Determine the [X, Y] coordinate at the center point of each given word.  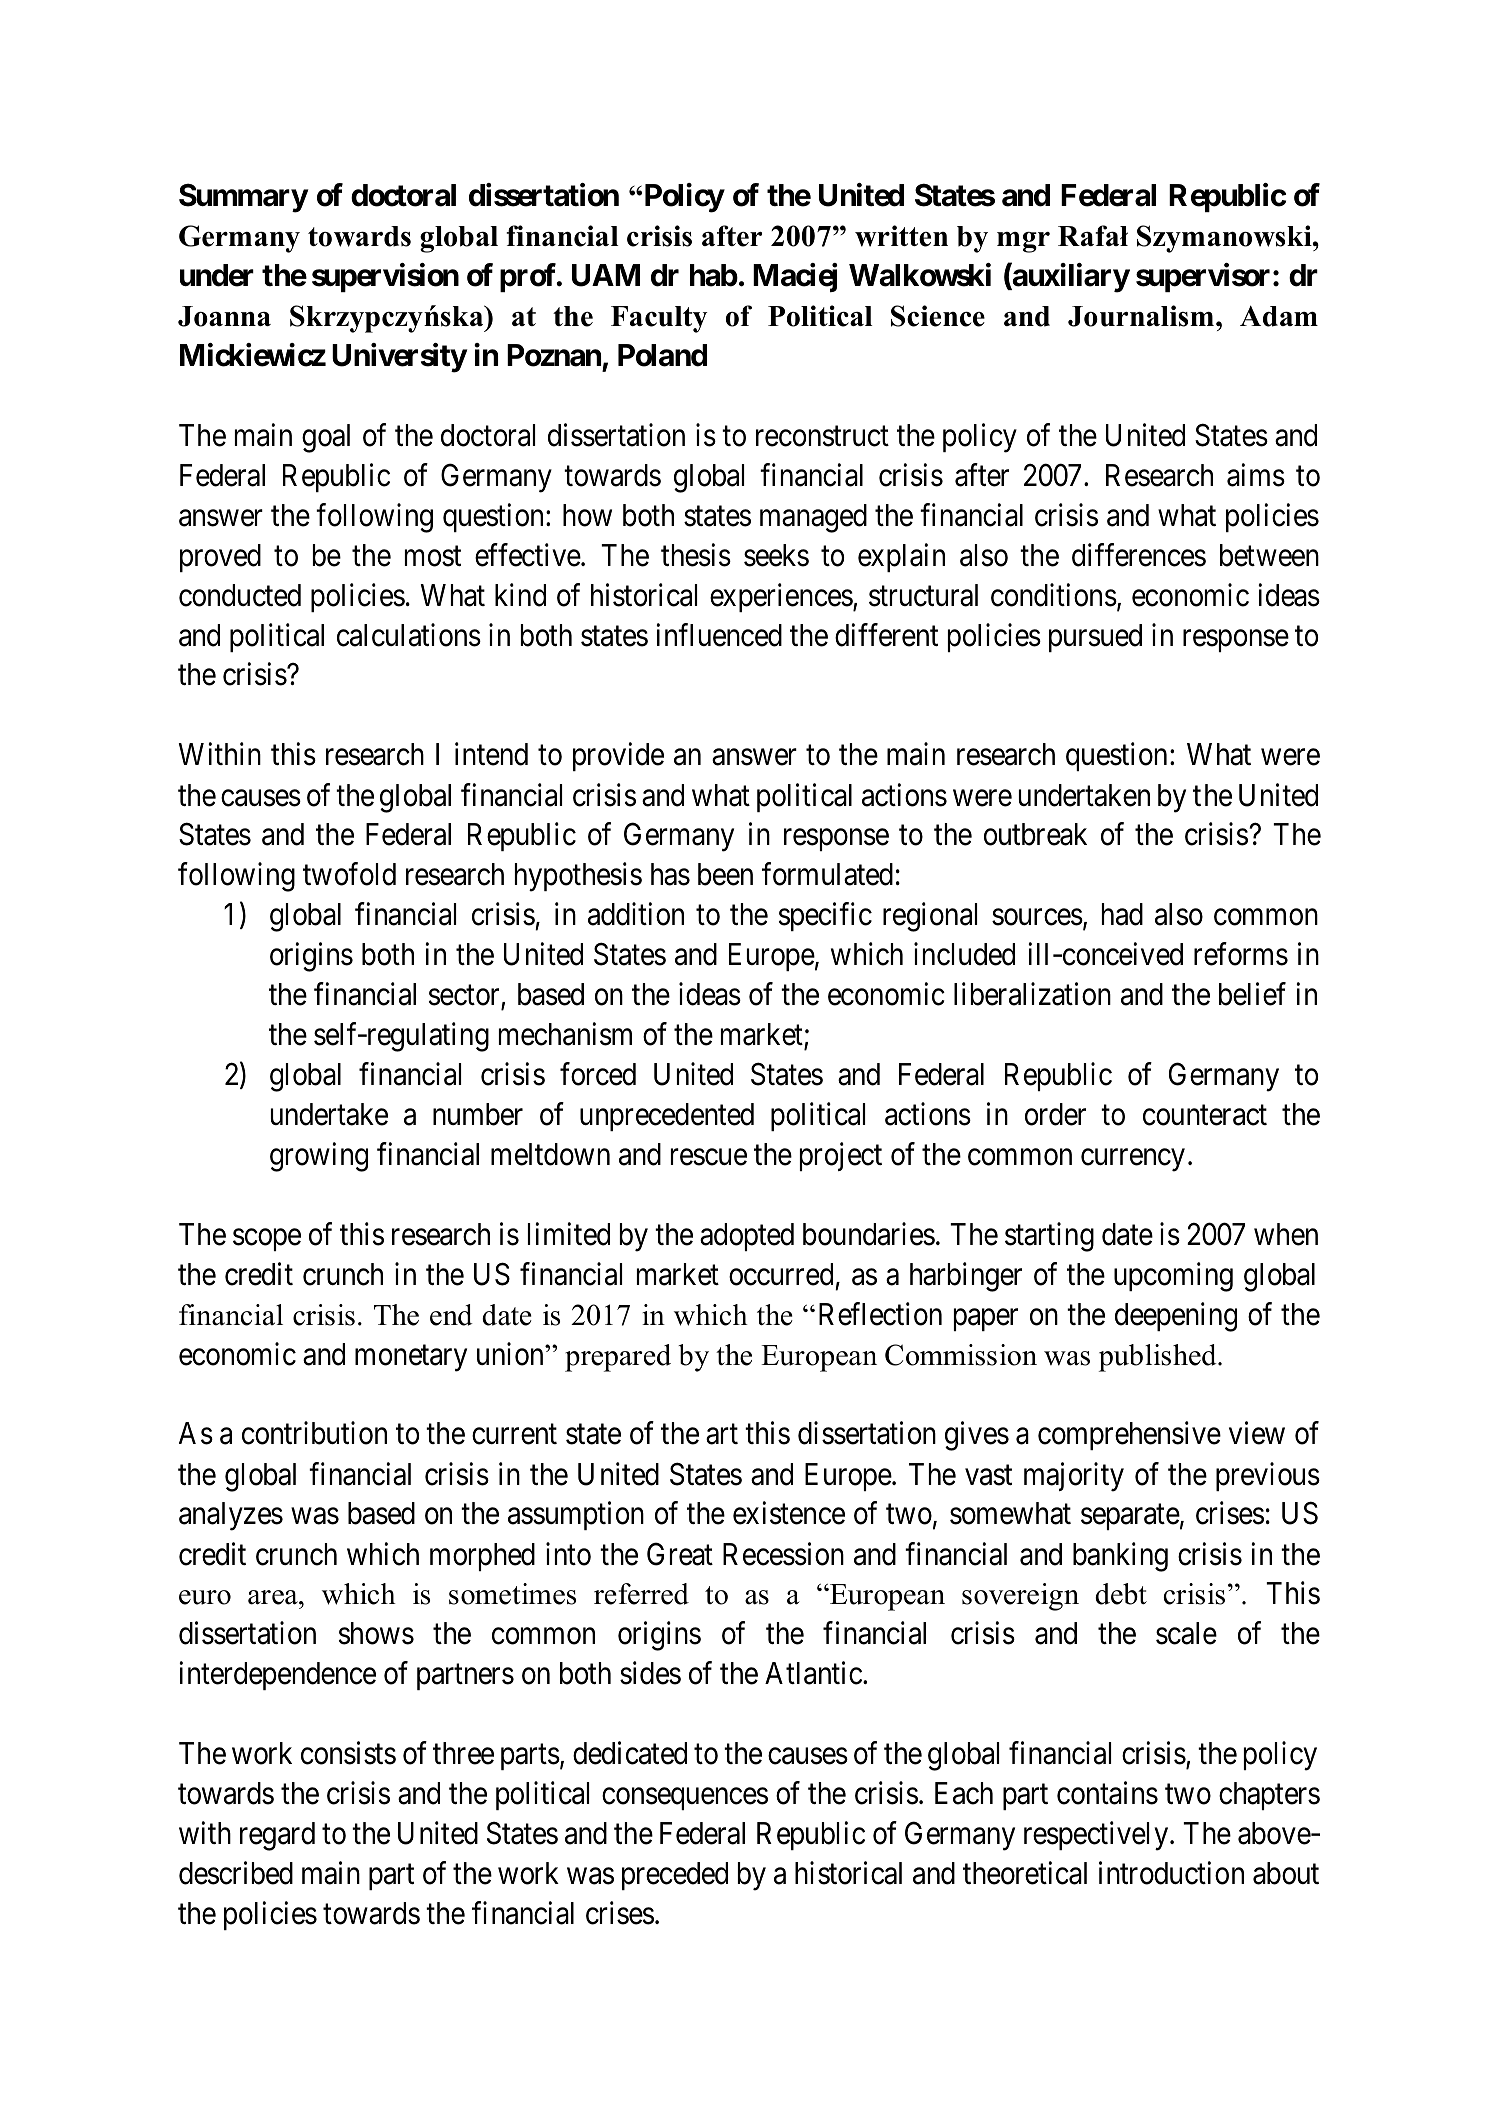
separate [1130, 1517]
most [433, 556]
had [1122, 914]
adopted [747, 1237]
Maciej [795, 277]
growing [319, 1157]
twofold [349, 874]
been [725, 874]
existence [789, 1513]
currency [1133, 1160]
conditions [1054, 595]
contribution [314, 1433]
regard [277, 1836]
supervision [385, 277]
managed [813, 518]
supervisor [1203, 277]
